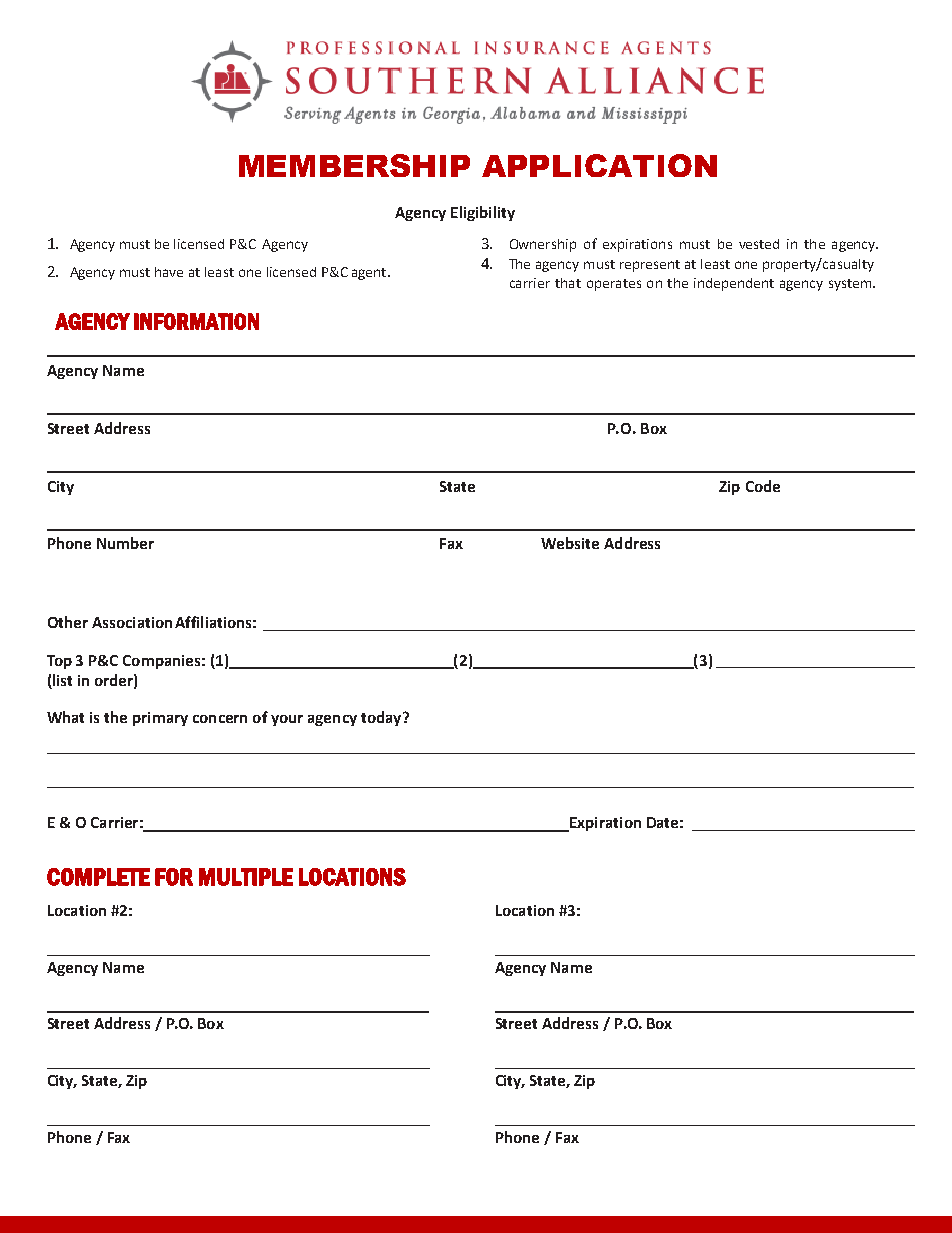 This screenshot has width=952, height=1233. I want to click on today, so click(382, 718).
